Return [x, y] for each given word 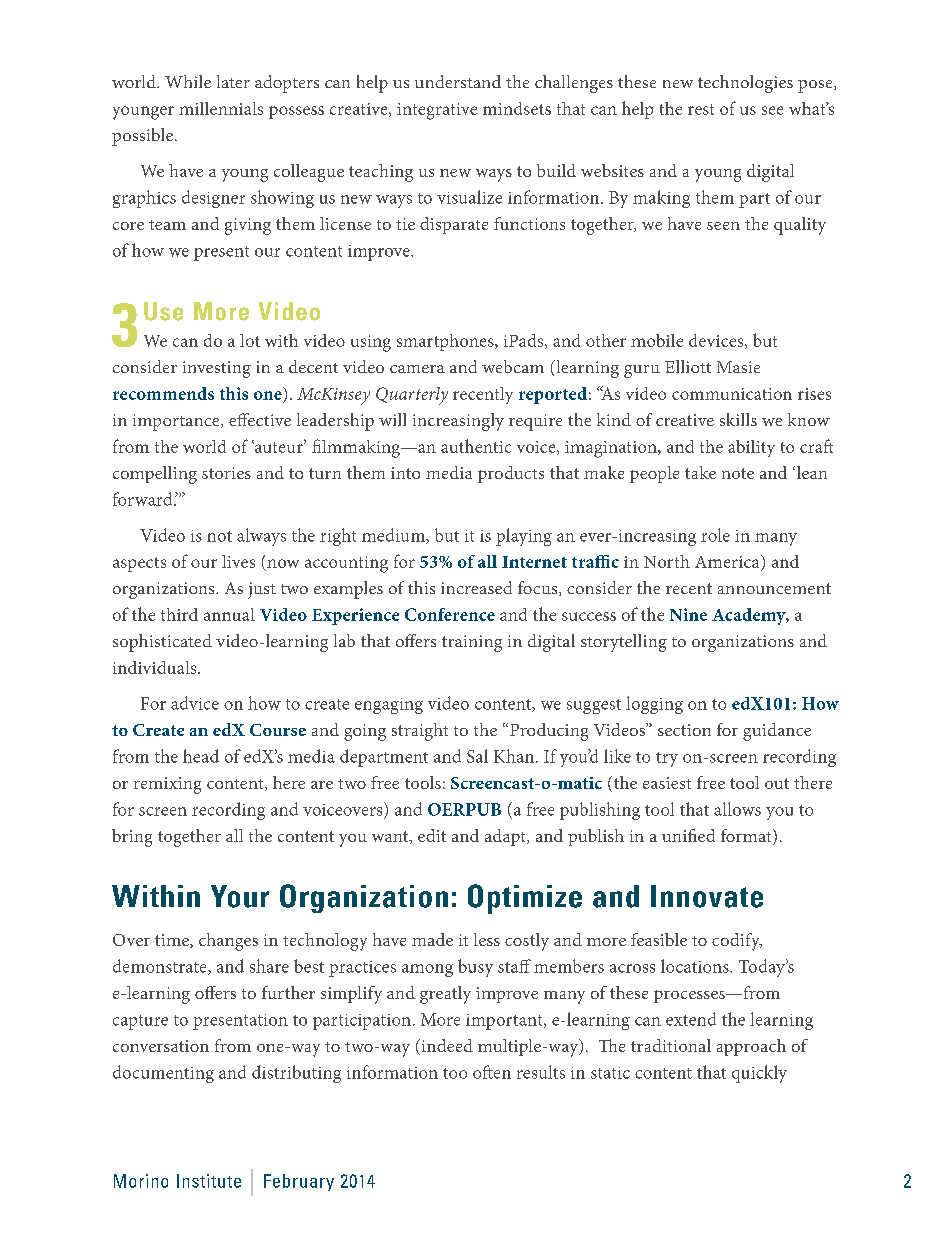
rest [701, 109]
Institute [209, 1181]
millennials [221, 108]
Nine [688, 614]
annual [229, 614]
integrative [437, 111]
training [472, 643]
